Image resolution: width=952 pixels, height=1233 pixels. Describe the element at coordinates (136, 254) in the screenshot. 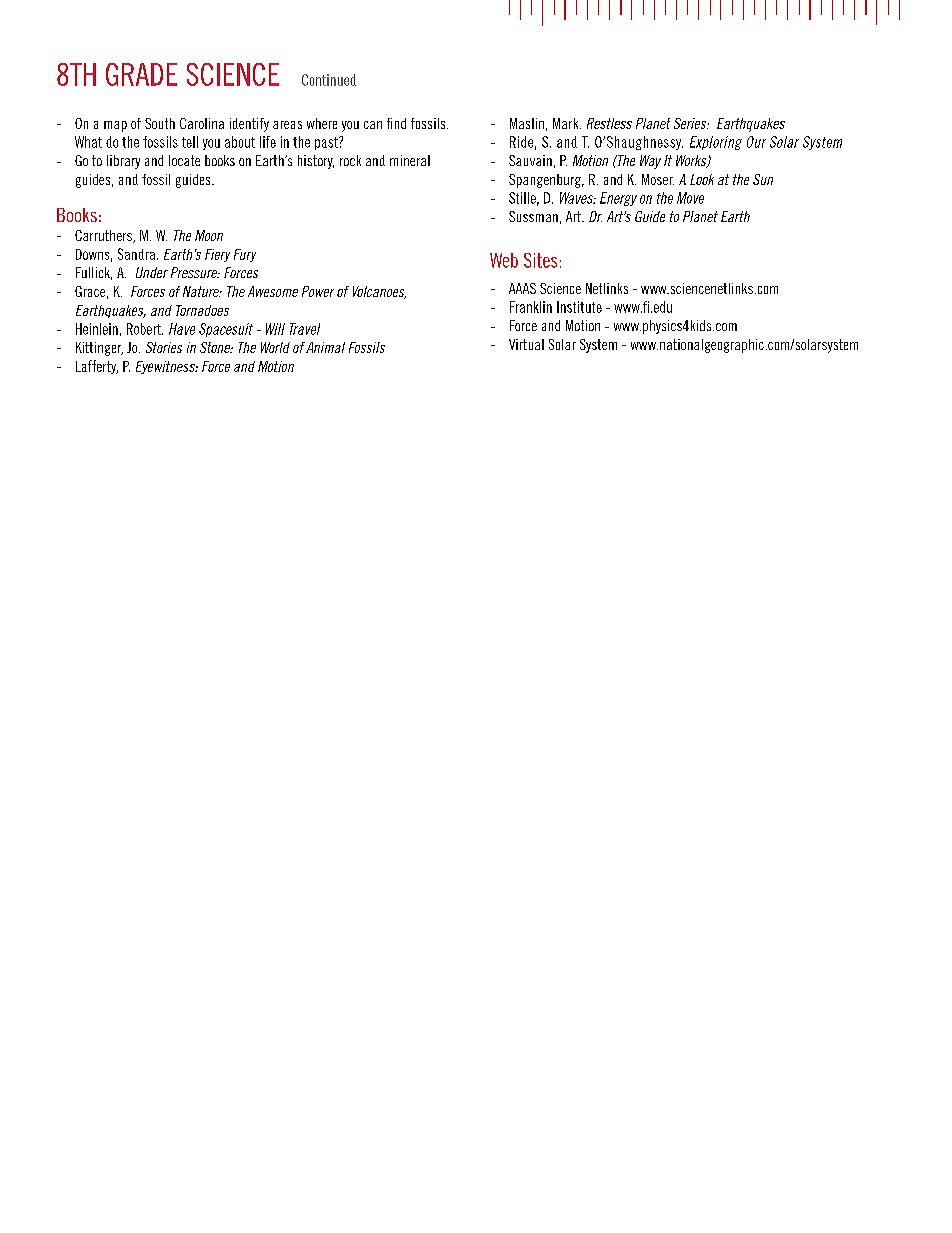

I see `Sandra` at that location.
